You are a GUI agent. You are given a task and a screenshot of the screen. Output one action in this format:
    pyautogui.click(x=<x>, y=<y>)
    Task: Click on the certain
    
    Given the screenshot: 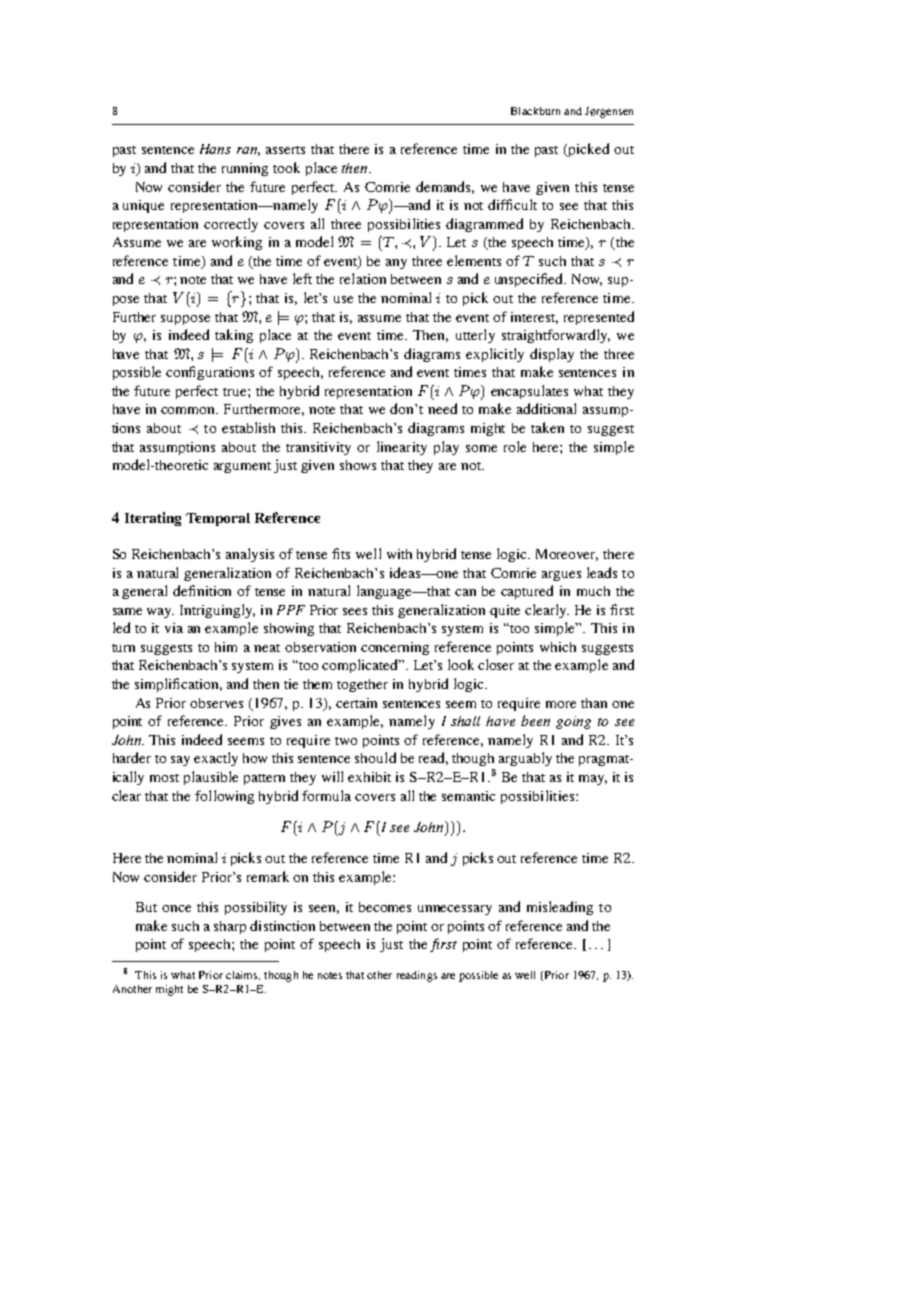 What is the action you would take?
    pyautogui.click(x=356, y=703)
